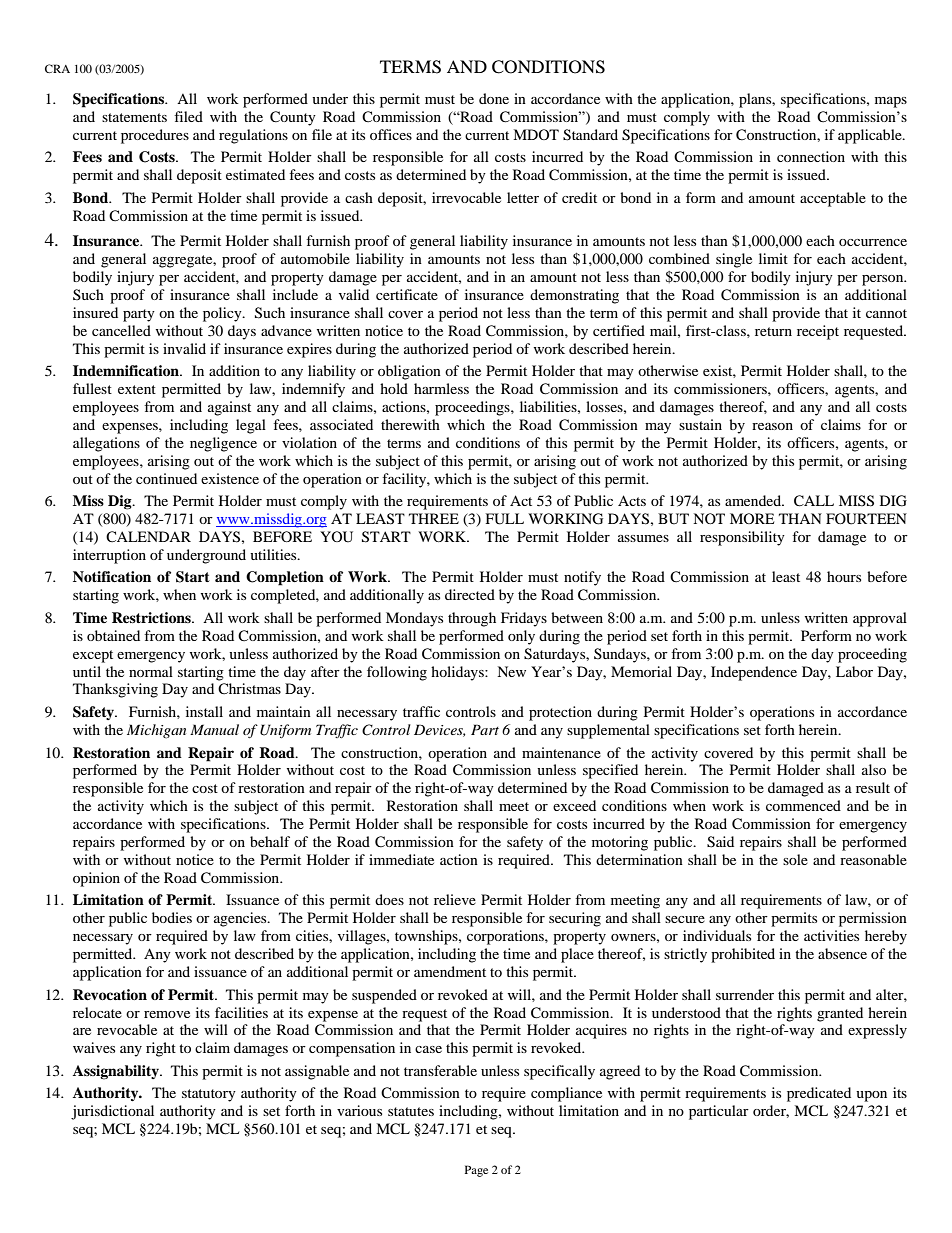 The image size is (952, 1233). What do you see at coordinates (112, 1112) in the screenshot?
I see `jurisdictional` at bounding box center [112, 1112].
